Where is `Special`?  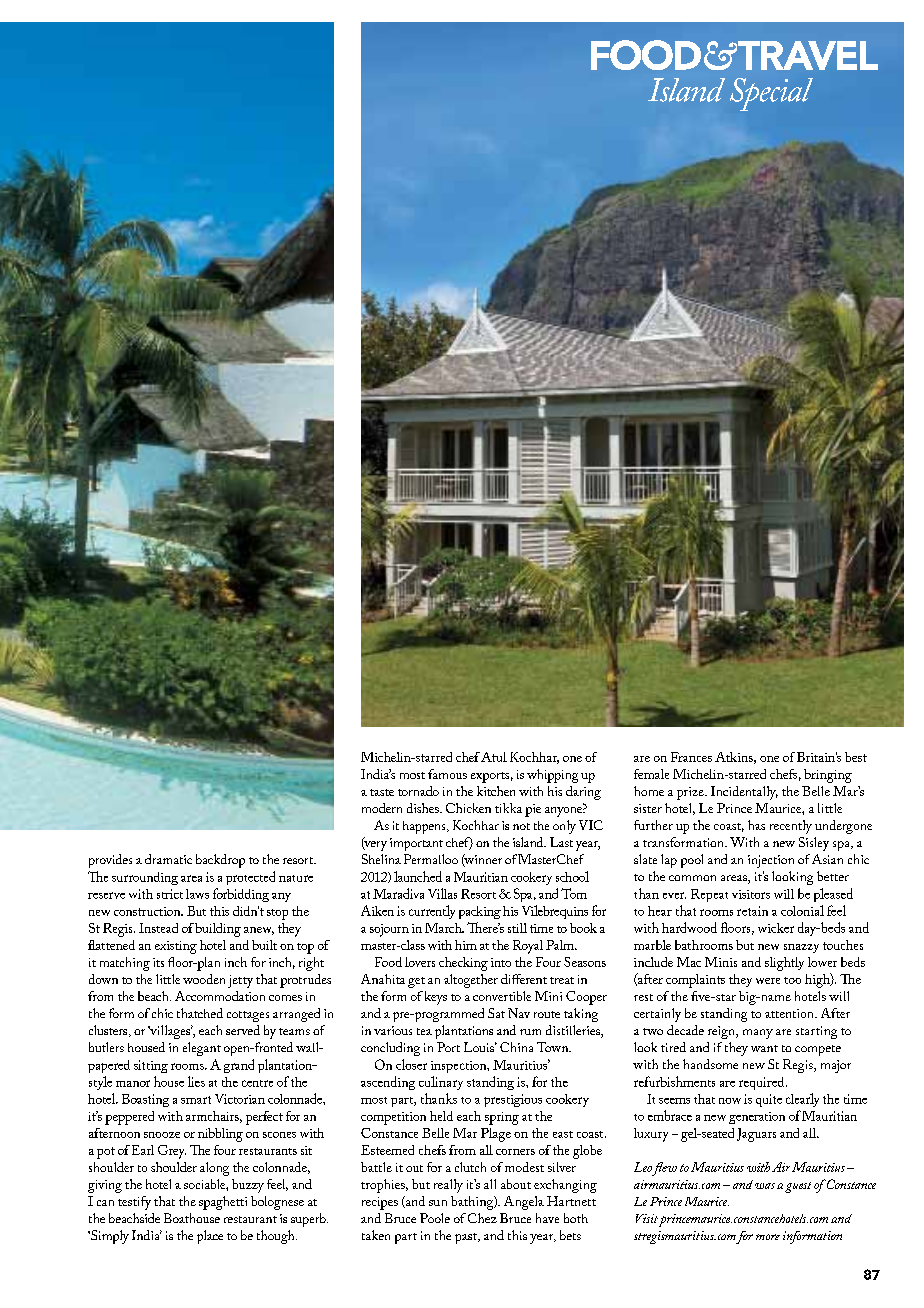
Special is located at coordinates (771, 94).
